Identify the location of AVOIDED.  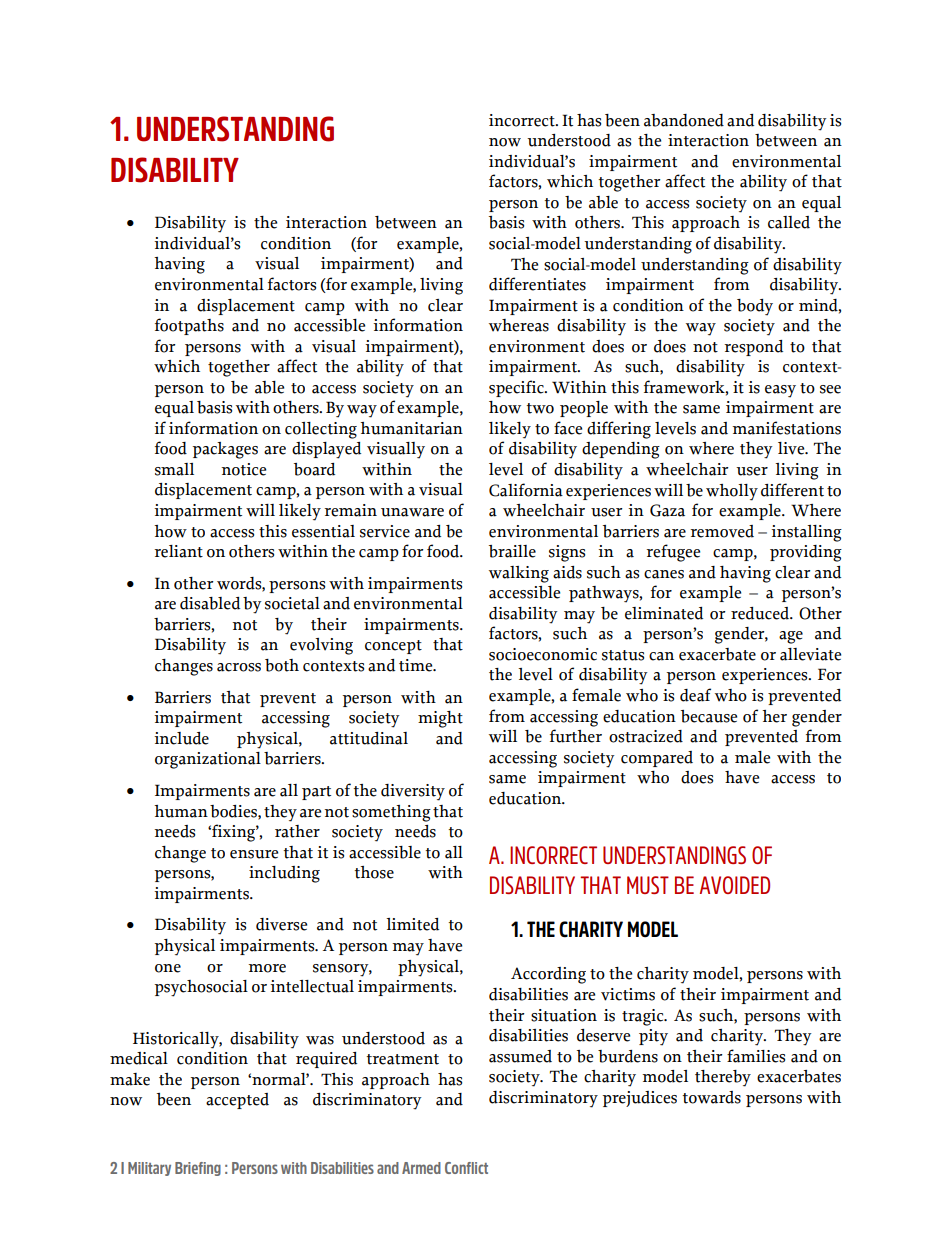
(735, 885).
